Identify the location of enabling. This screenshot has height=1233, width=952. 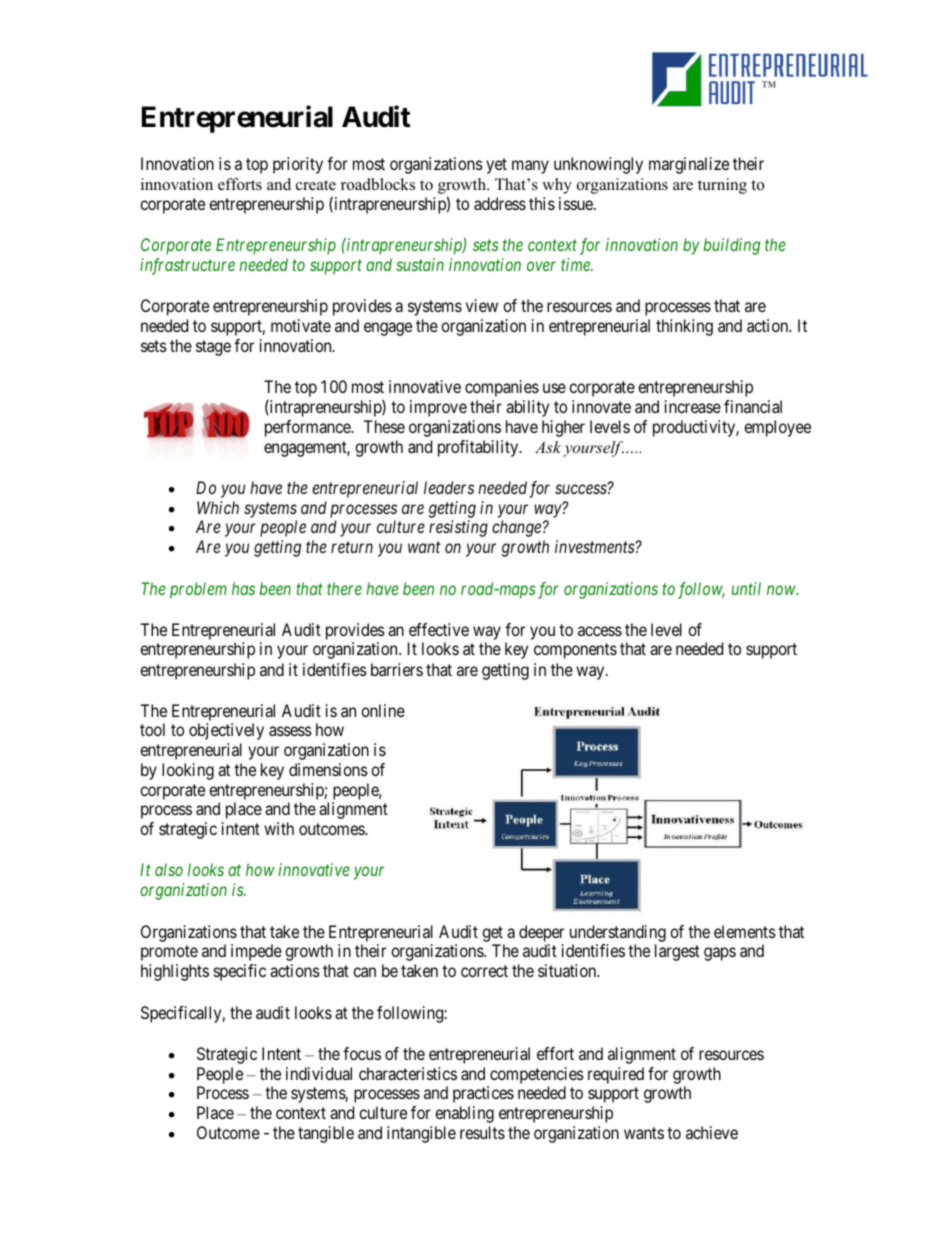
(464, 1114).
